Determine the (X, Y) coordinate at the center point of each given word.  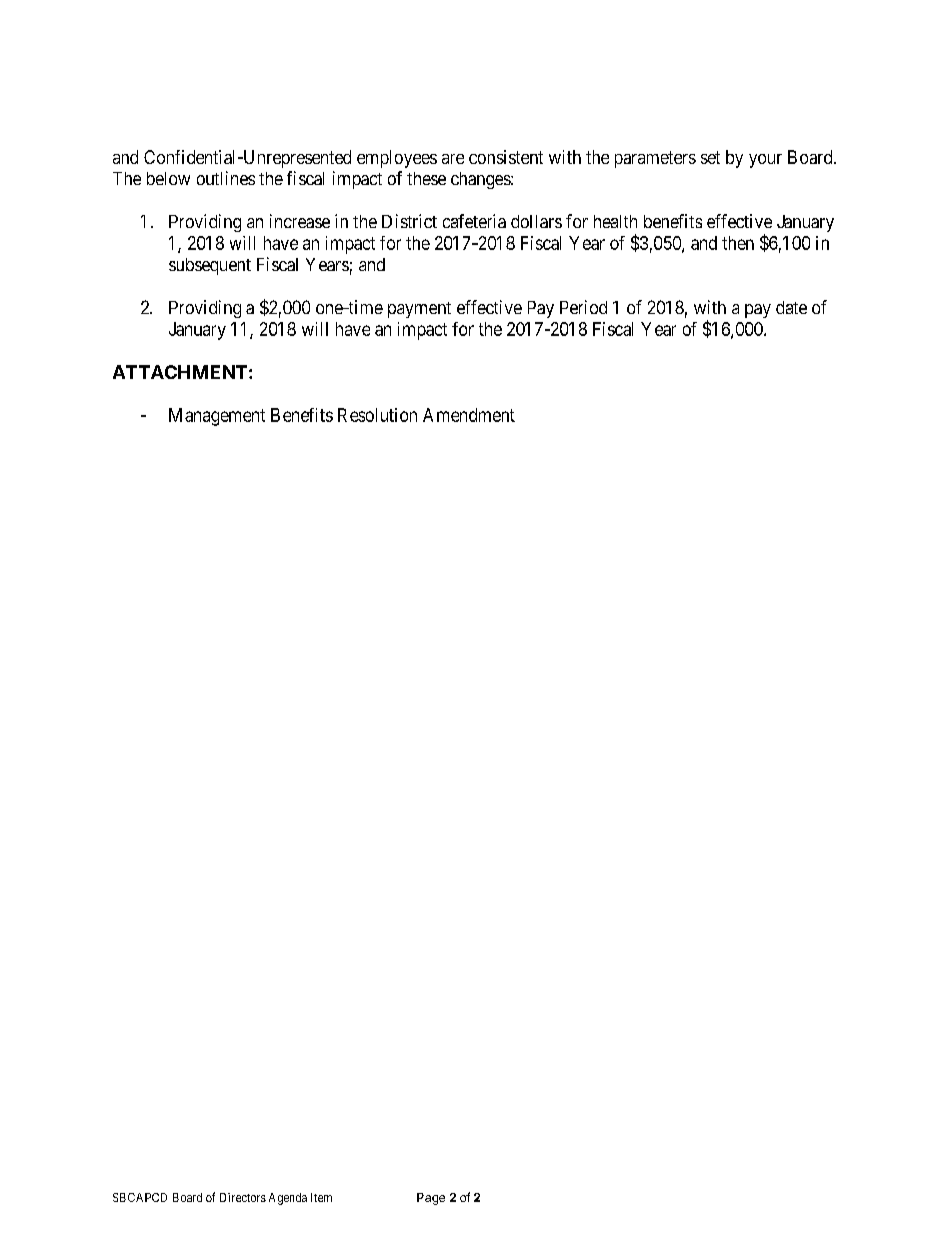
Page (431, 1199)
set (710, 157)
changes (481, 180)
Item (321, 1197)
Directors (243, 1197)
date (791, 307)
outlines (226, 178)
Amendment (469, 415)
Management (217, 417)
